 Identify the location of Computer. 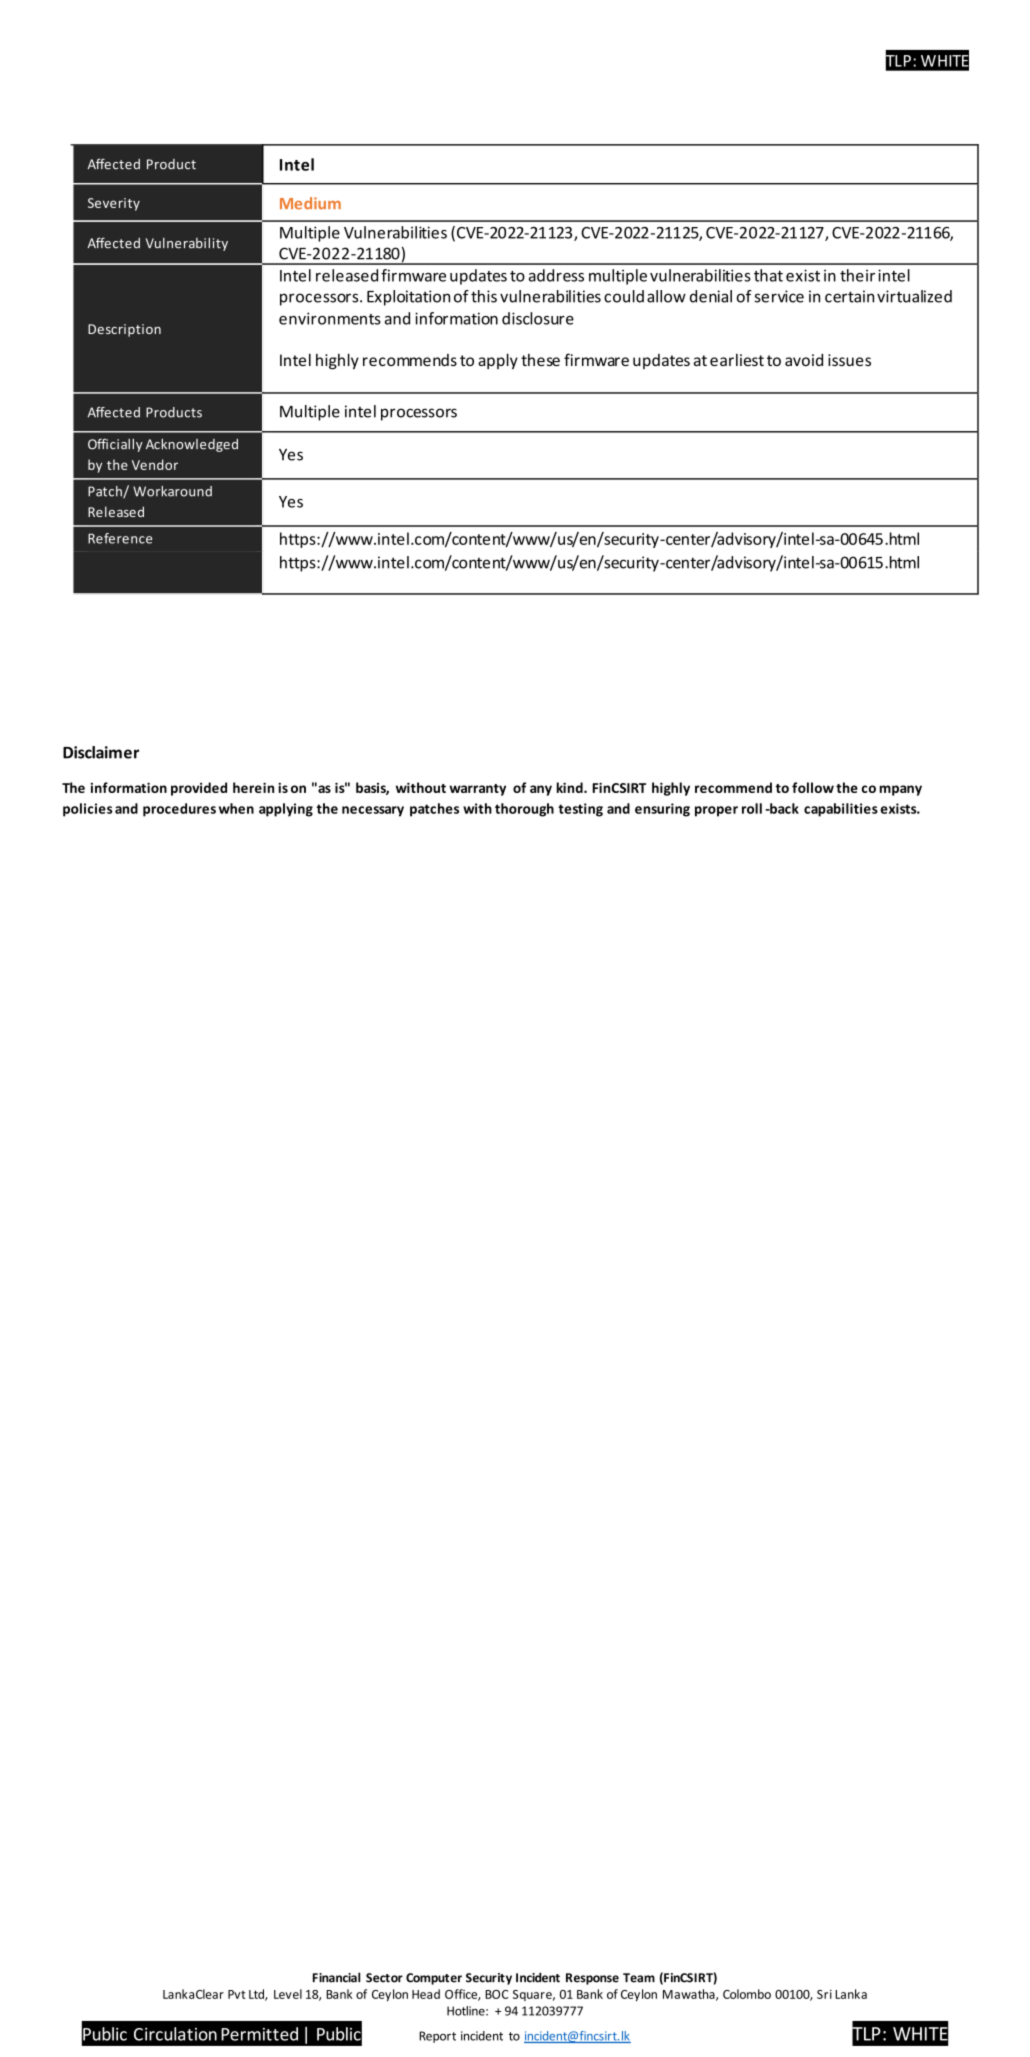
(434, 1979).
